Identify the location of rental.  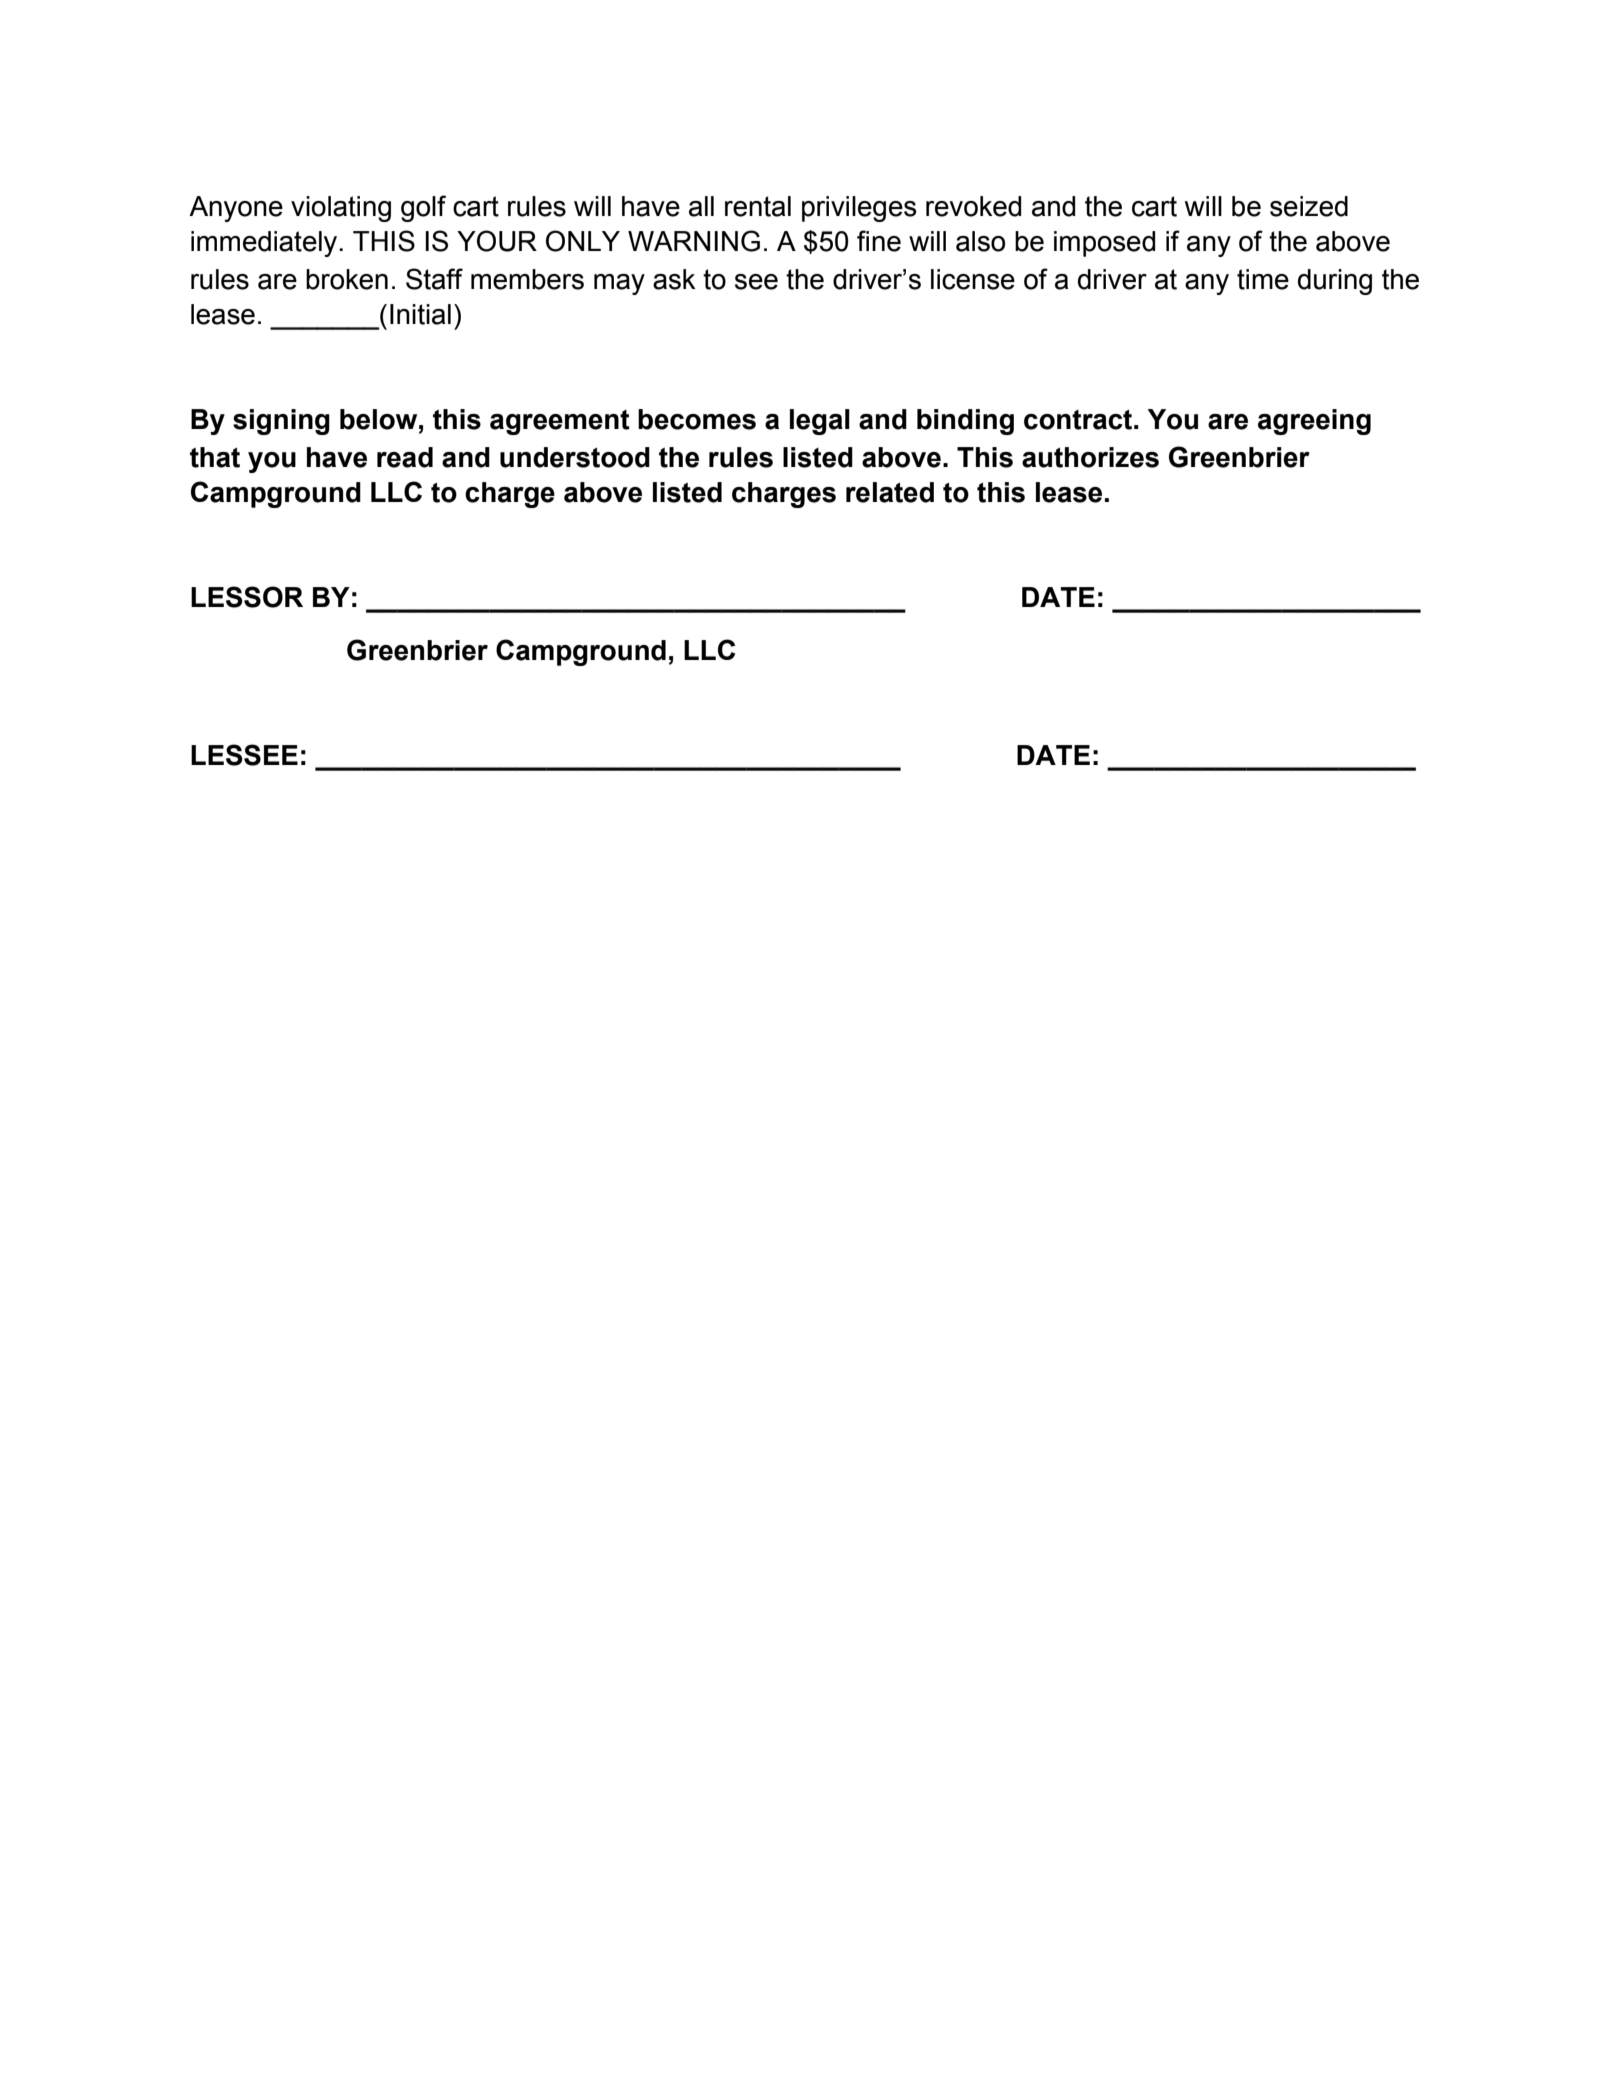
(758, 206).
